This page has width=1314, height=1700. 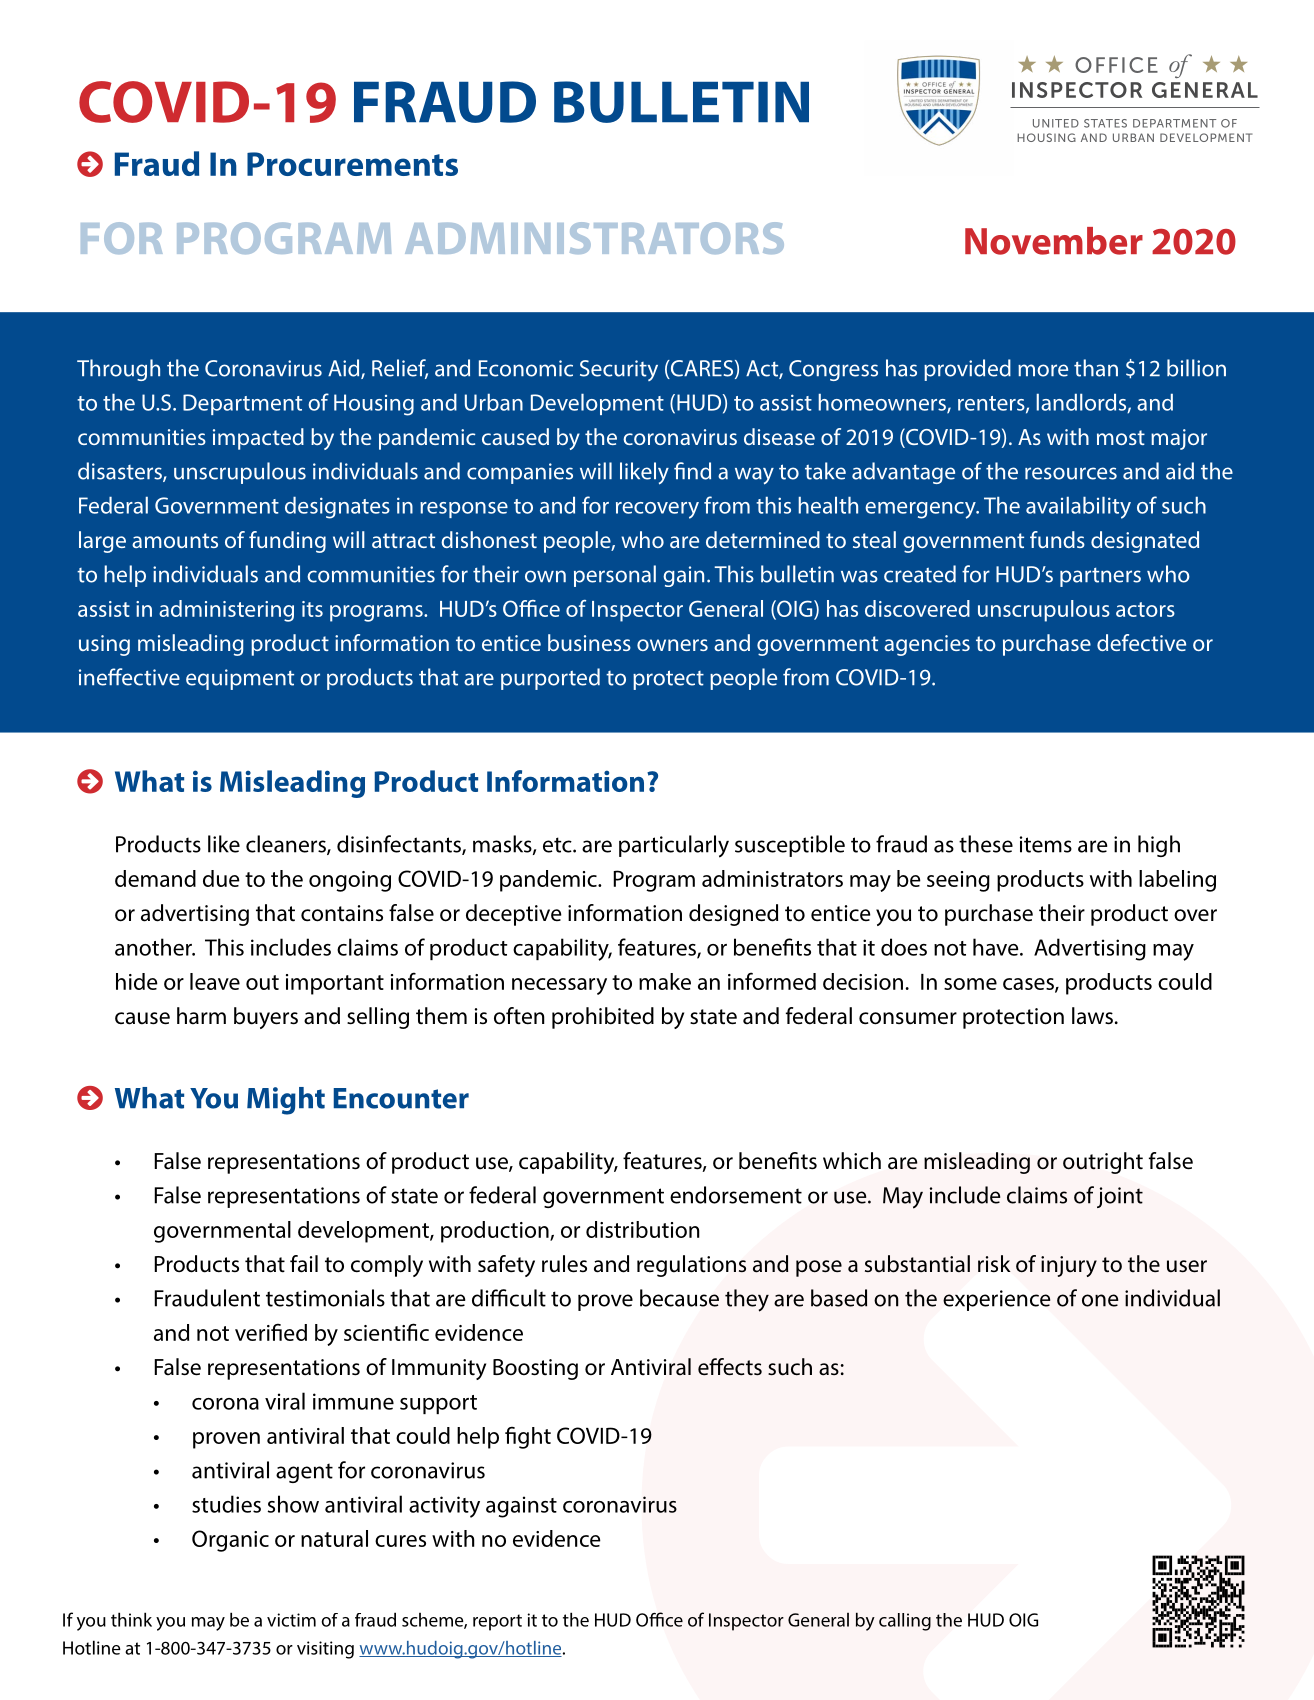 I want to click on particularly, so click(x=674, y=846).
